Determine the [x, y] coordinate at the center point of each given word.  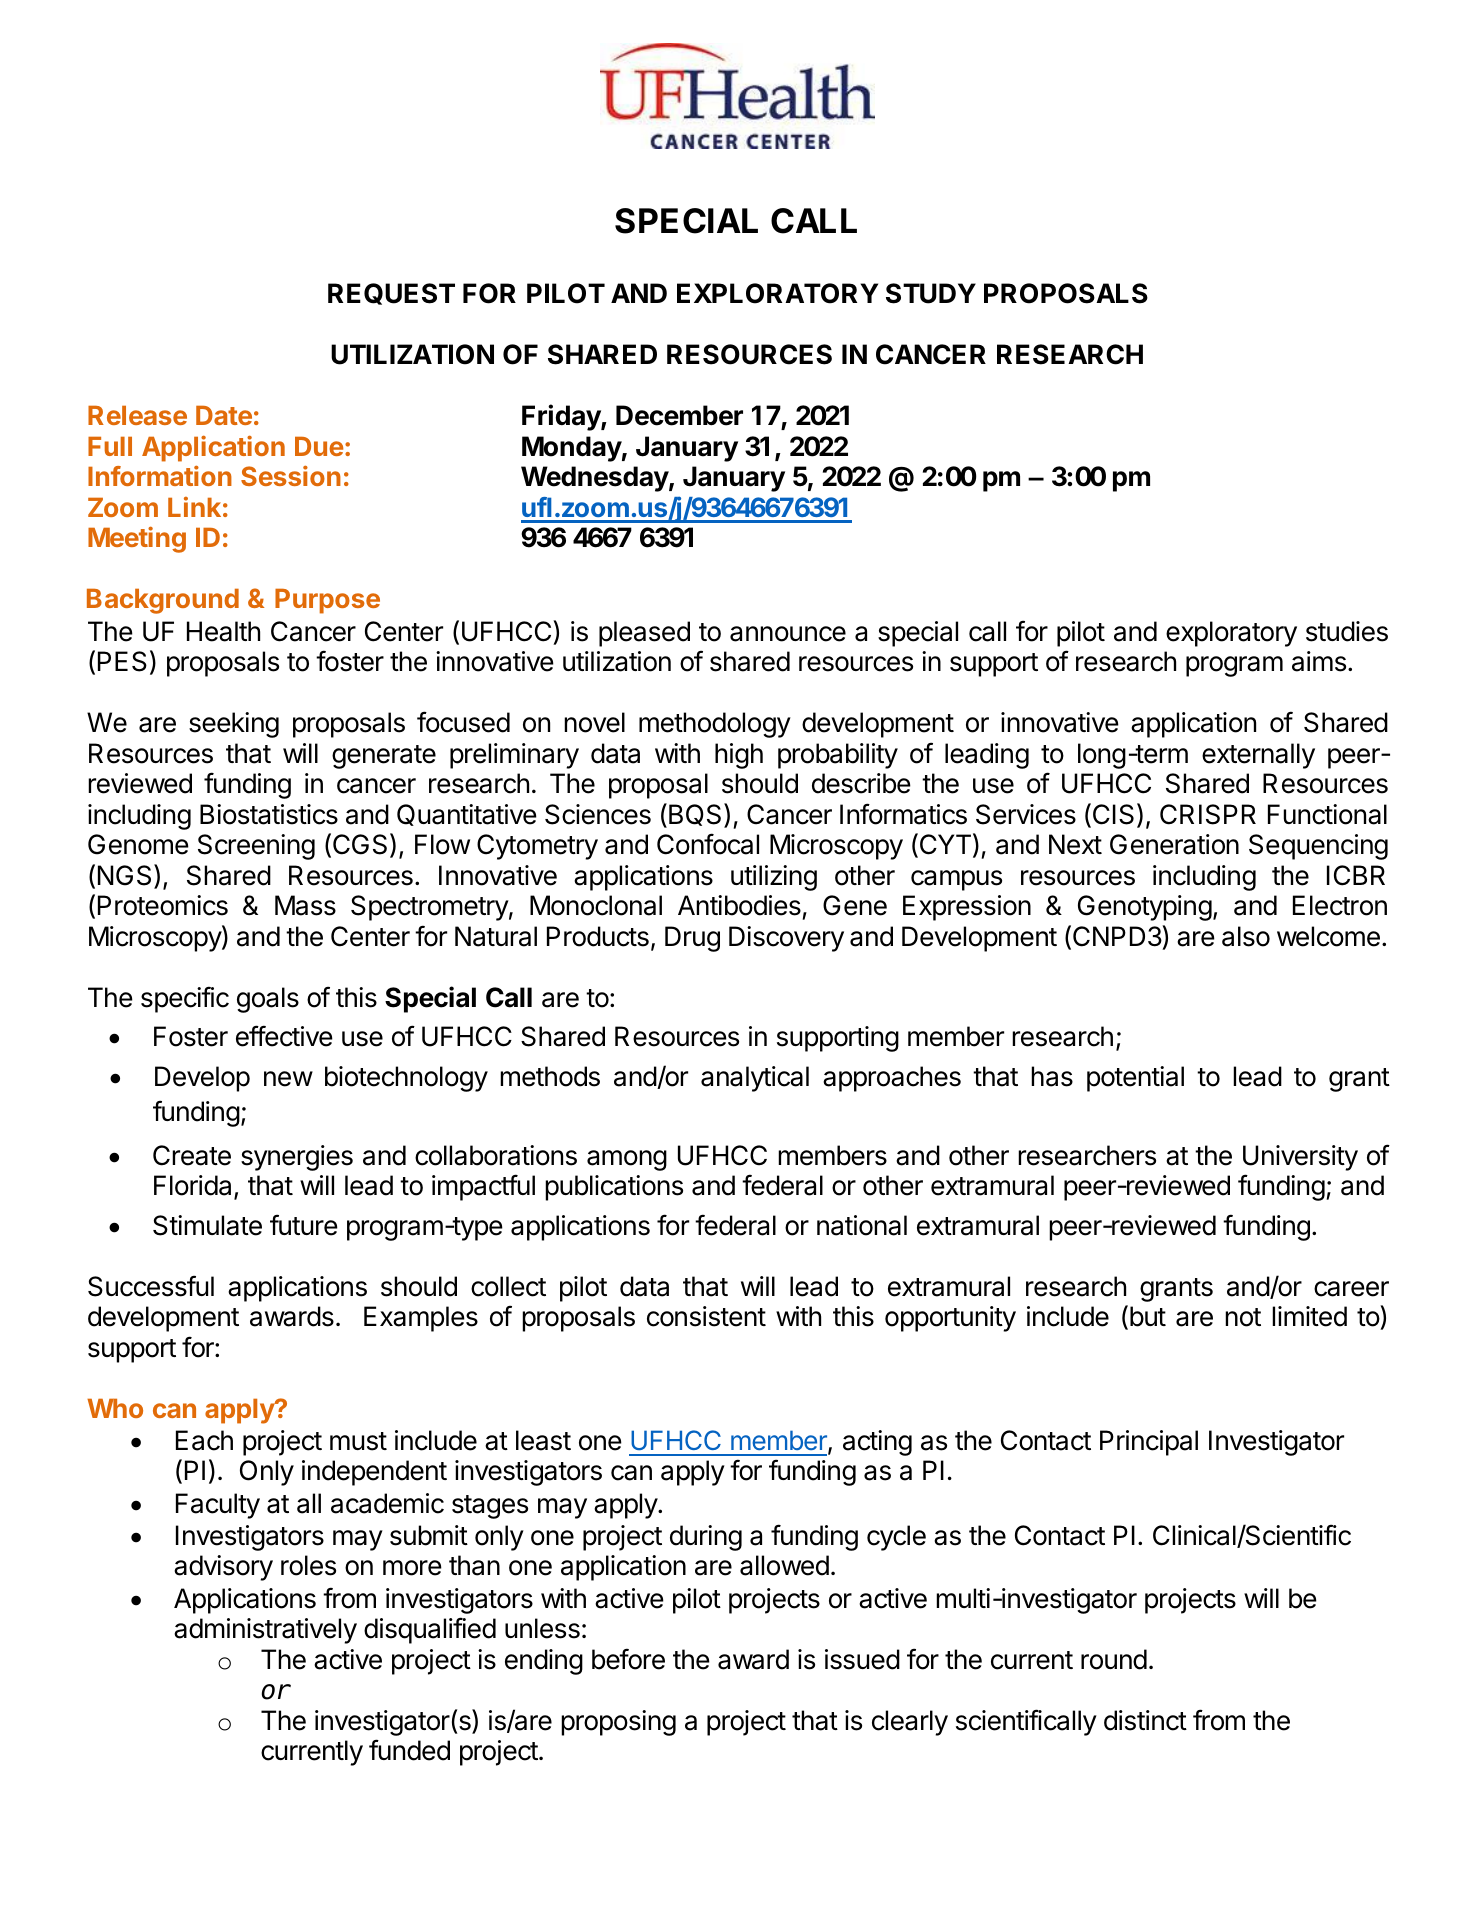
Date [224, 415]
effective [284, 1036]
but [1148, 1316]
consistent [706, 1316]
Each [204, 1440]
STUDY [931, 293]
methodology [715, 725]
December [679, 415]
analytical [755, 1079]
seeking [234, 725]
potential [1135, 1079]
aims [1319, 661]
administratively [265, 1631]
